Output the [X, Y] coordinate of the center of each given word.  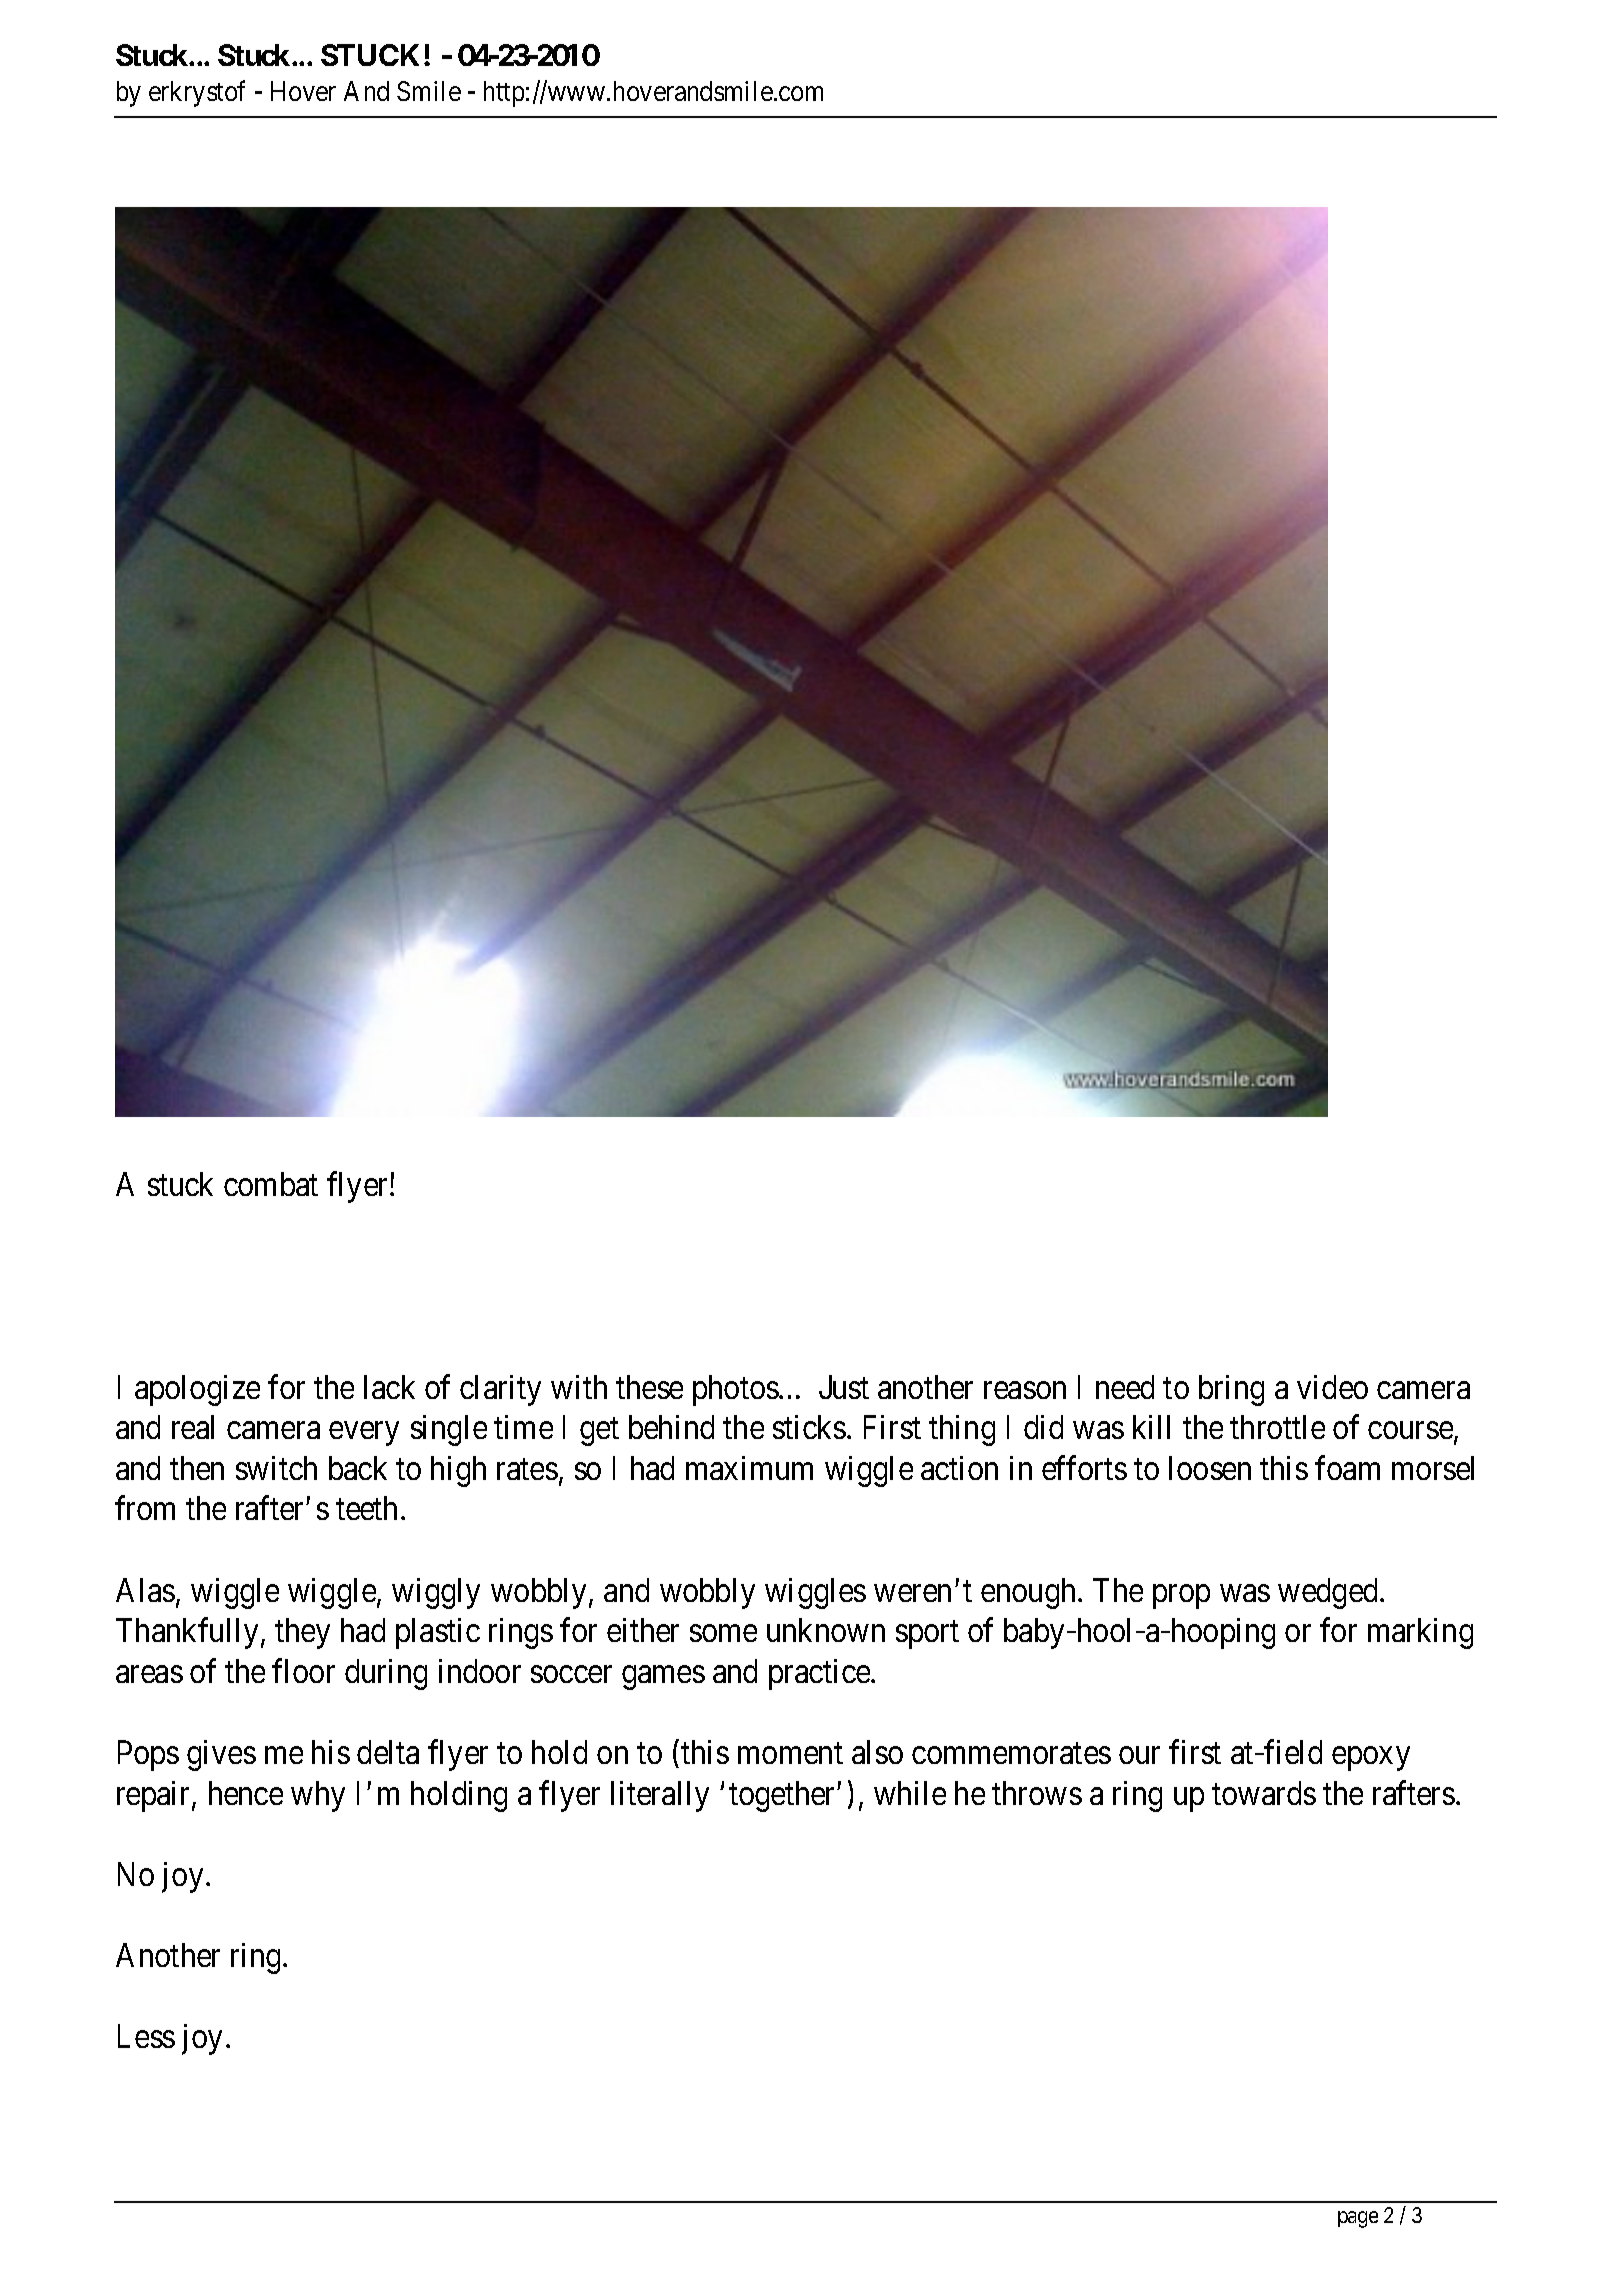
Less [146, 2036]
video [1332, 1387]
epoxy [1371, 1759]
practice [820, 1674]
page [1358, 2219]
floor [303, 1671]
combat [271, 1184]
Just [844, 1387]
